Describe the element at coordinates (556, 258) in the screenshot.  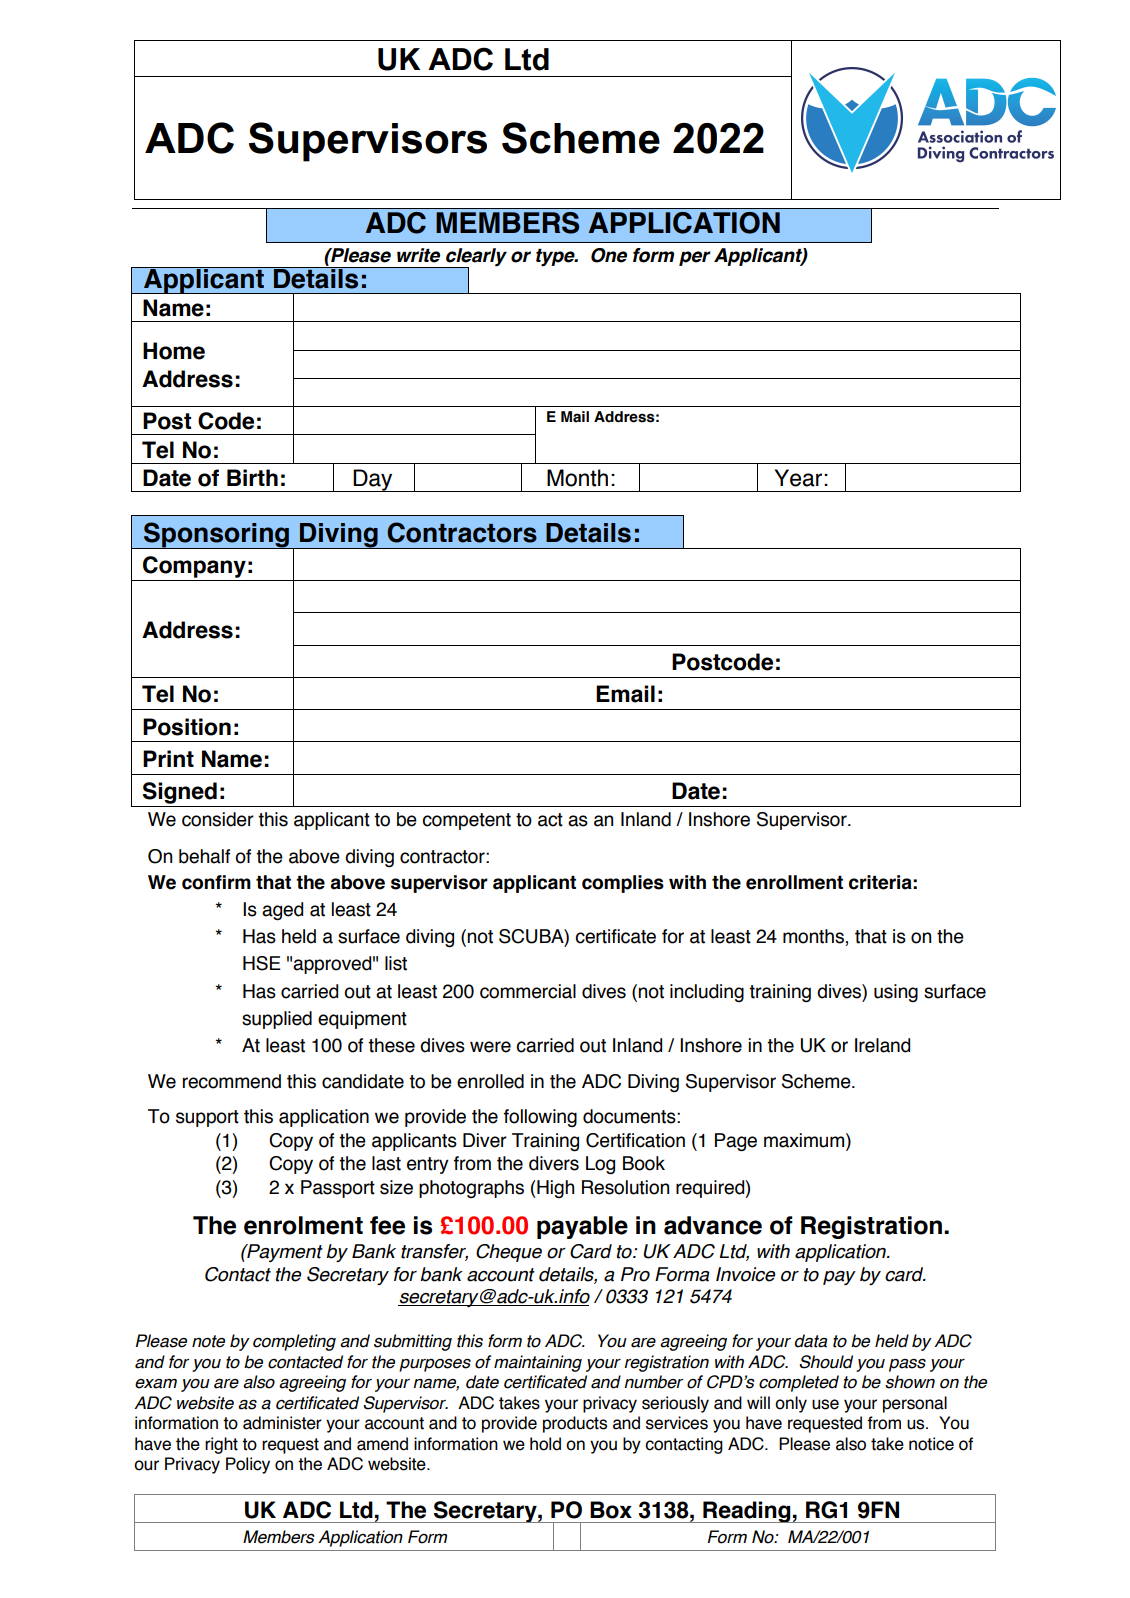
I see `type` at that location.
